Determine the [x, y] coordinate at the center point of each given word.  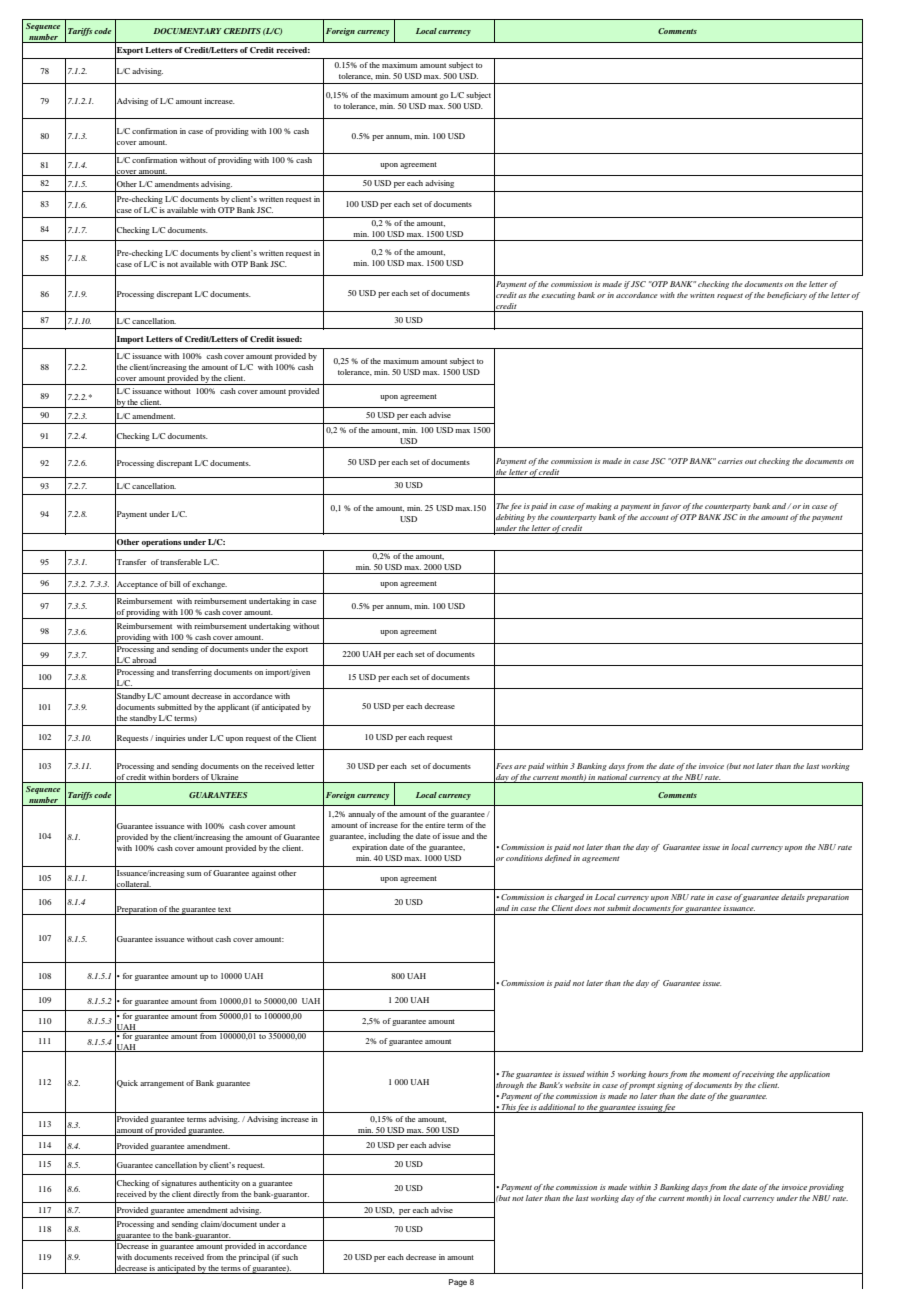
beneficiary [787, 296]
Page [458, 1283]
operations [162, 543]
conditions [524, 858]
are [520, 767]
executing [558, 296]
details [793, 897]
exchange [209, 585]
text [224, 909]
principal [254, 1258]
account [654, 517]
